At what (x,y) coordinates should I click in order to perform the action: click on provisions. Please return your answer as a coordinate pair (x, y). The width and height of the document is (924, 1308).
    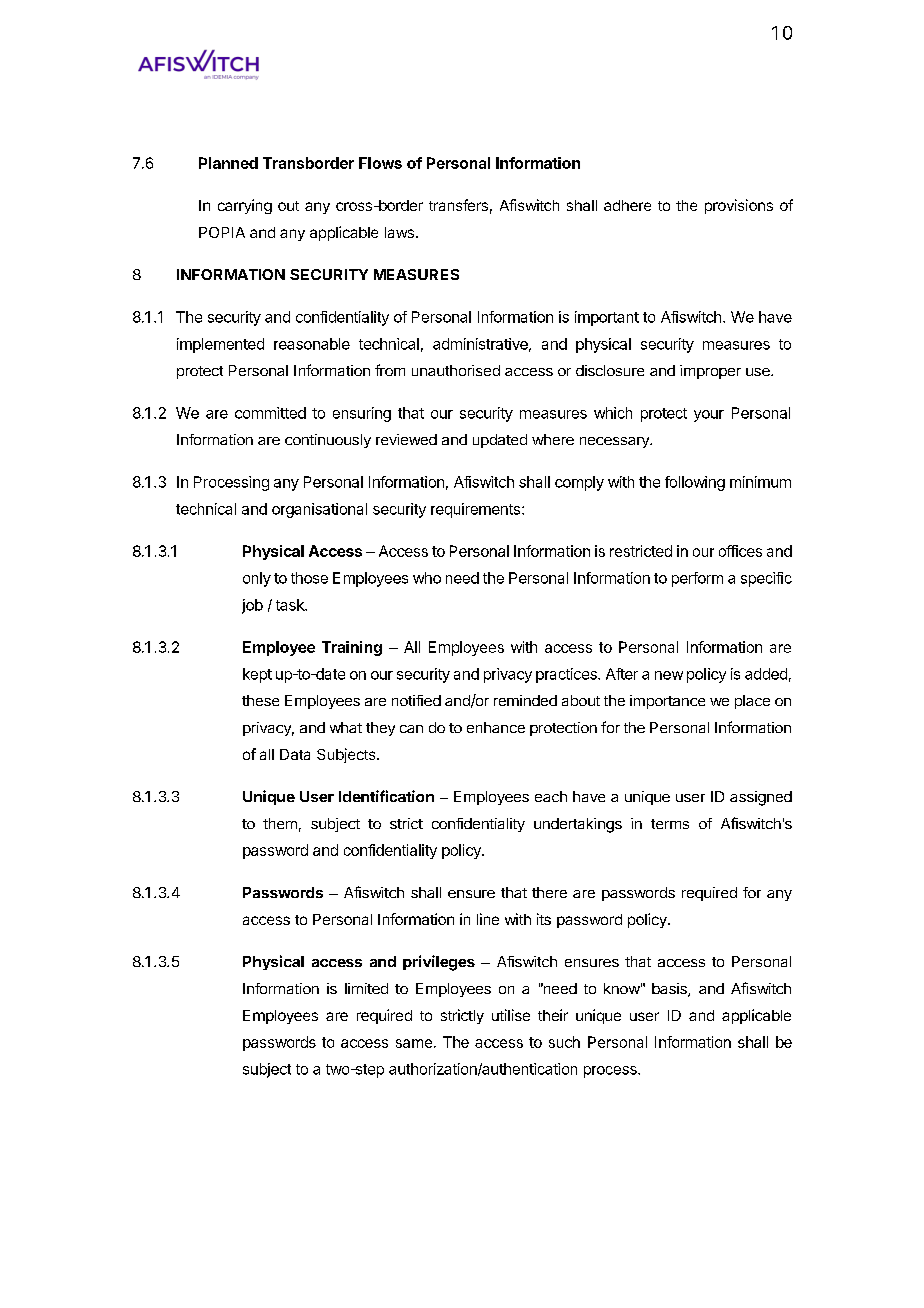
    Looking at the image, I should click on (739, 206).
